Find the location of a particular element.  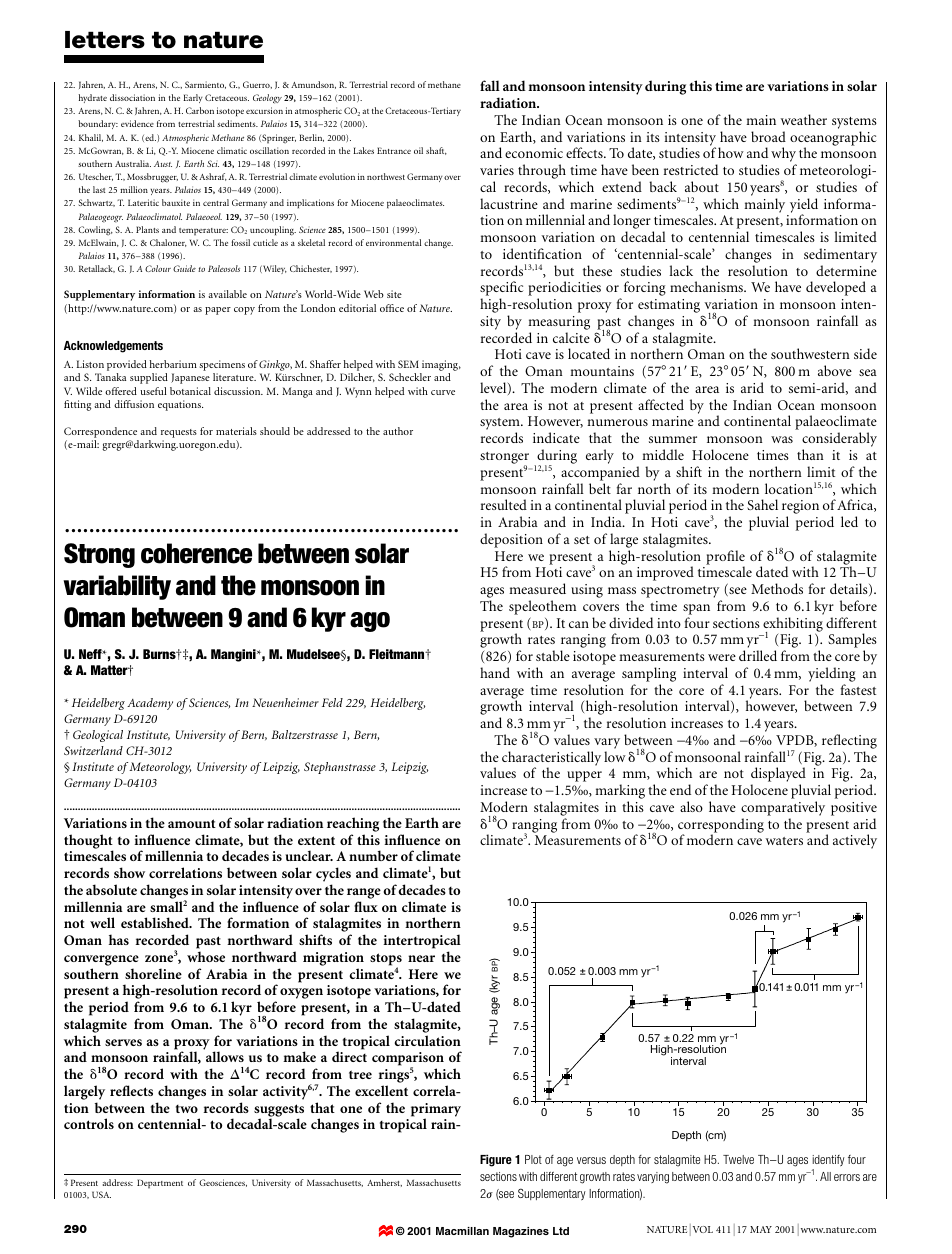

hand is located at coordinates (495, 672).
